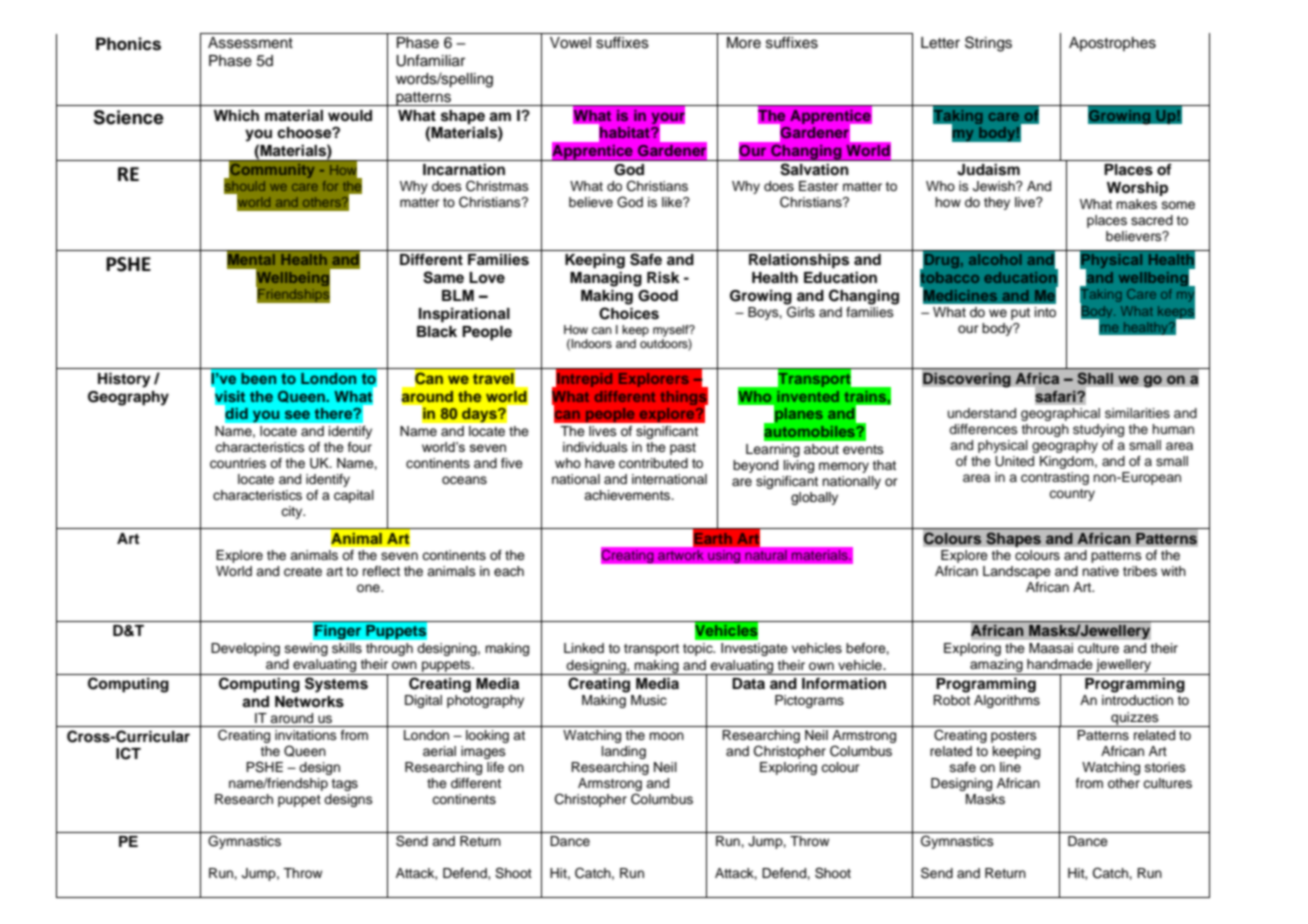 This page has height=924, width=1308. What do you see at coordinates (306, 735) in the page?
I see `invitations` at bounding box center [306, 735].
